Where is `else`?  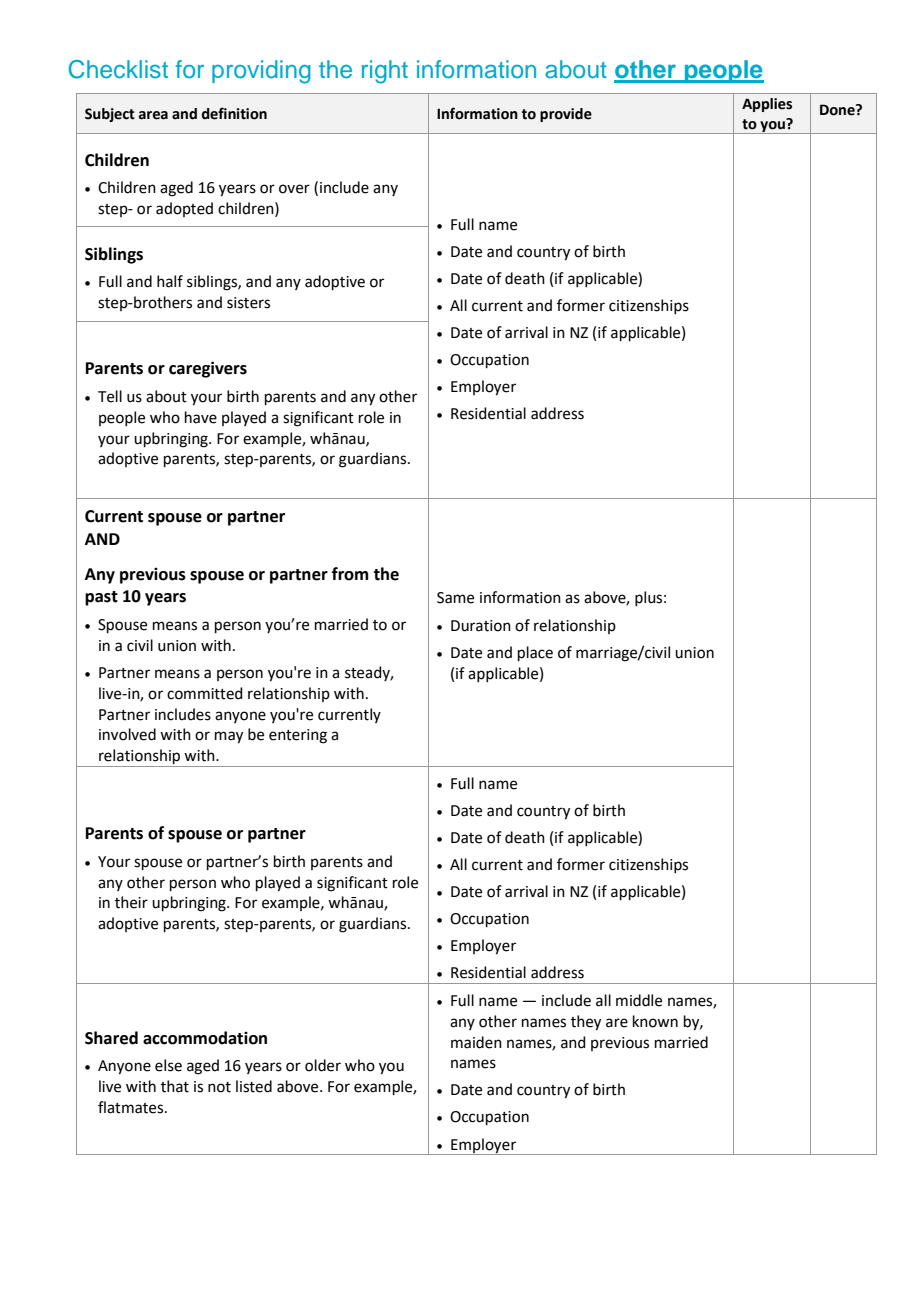 else is located at coordinates (168, 1065).
